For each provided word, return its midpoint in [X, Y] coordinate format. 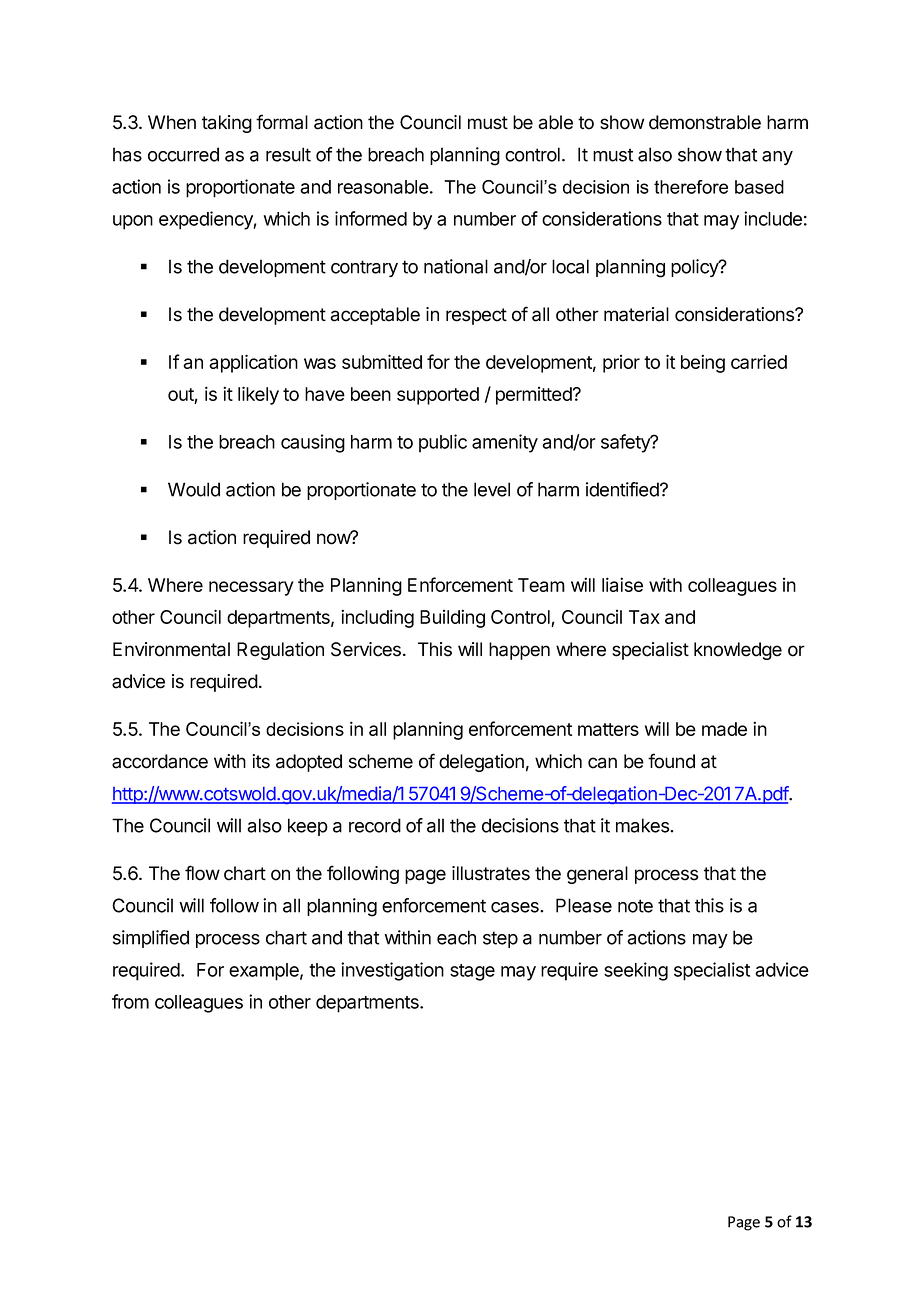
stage [472, 972]
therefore [691, 187]
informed [371, 218]
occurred [183, 154]
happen [519, 651]
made [724, 729]
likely [258, 395]
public [443, 443]
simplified [151, 939]
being [703, 363]
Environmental [171, 649]
